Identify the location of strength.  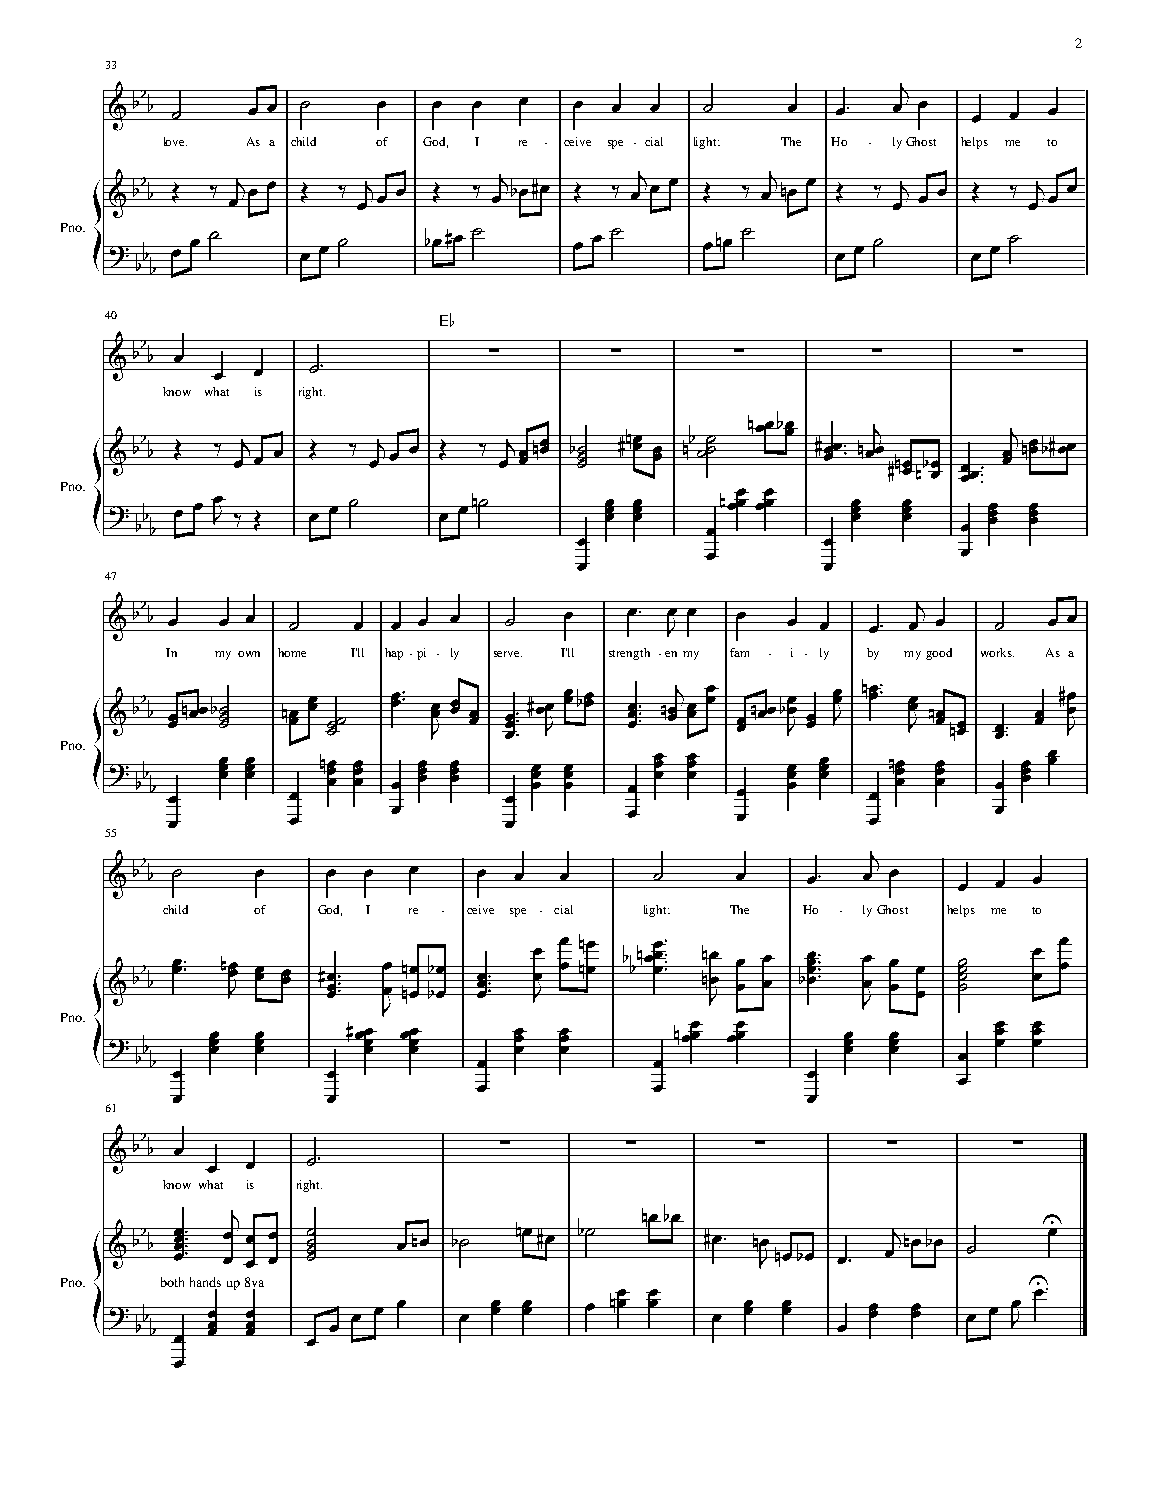
(629, 654).
